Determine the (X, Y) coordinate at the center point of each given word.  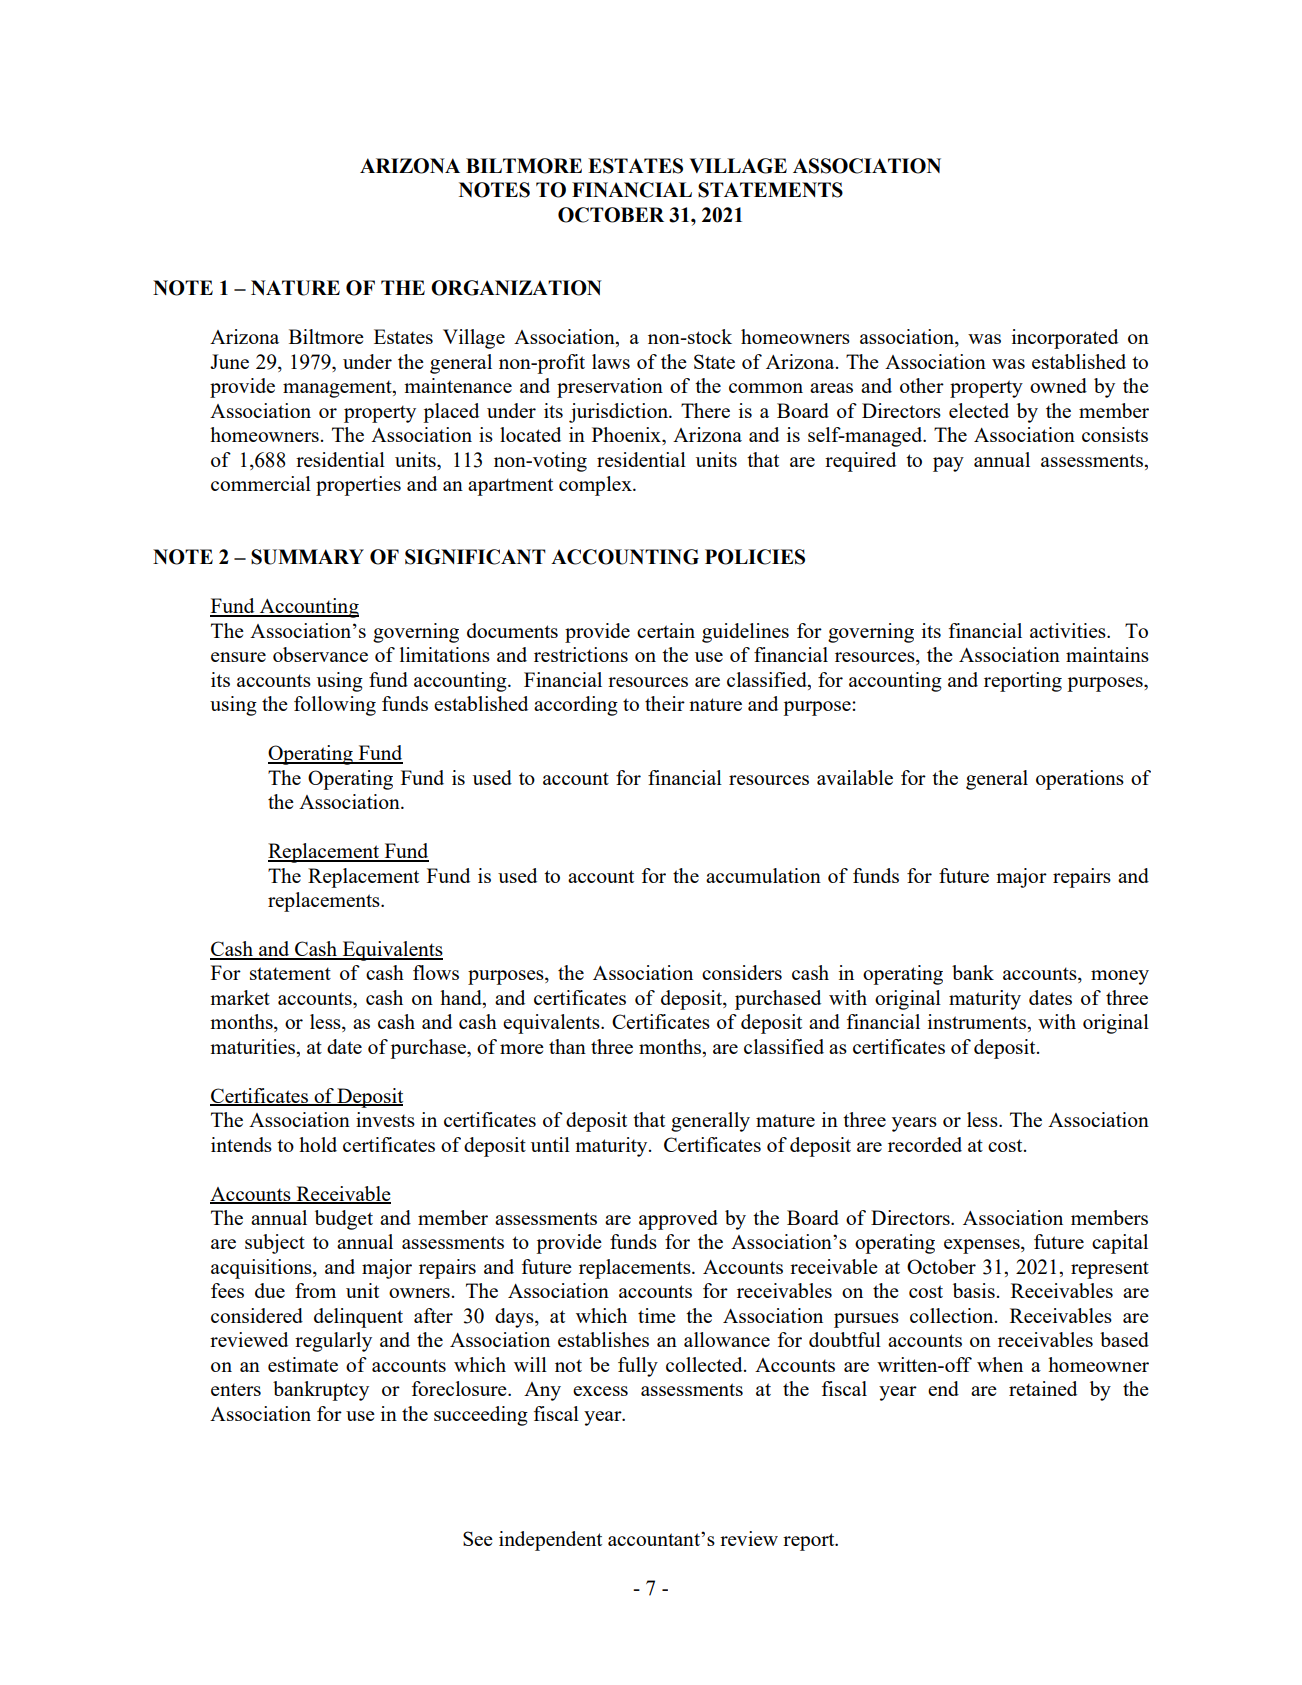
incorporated (1065, 339)
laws (611, 361)
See (478, 1538)
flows (436, 972)
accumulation (763, 875)
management (338, 389)
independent (550, 1541)
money (1120, 977)
